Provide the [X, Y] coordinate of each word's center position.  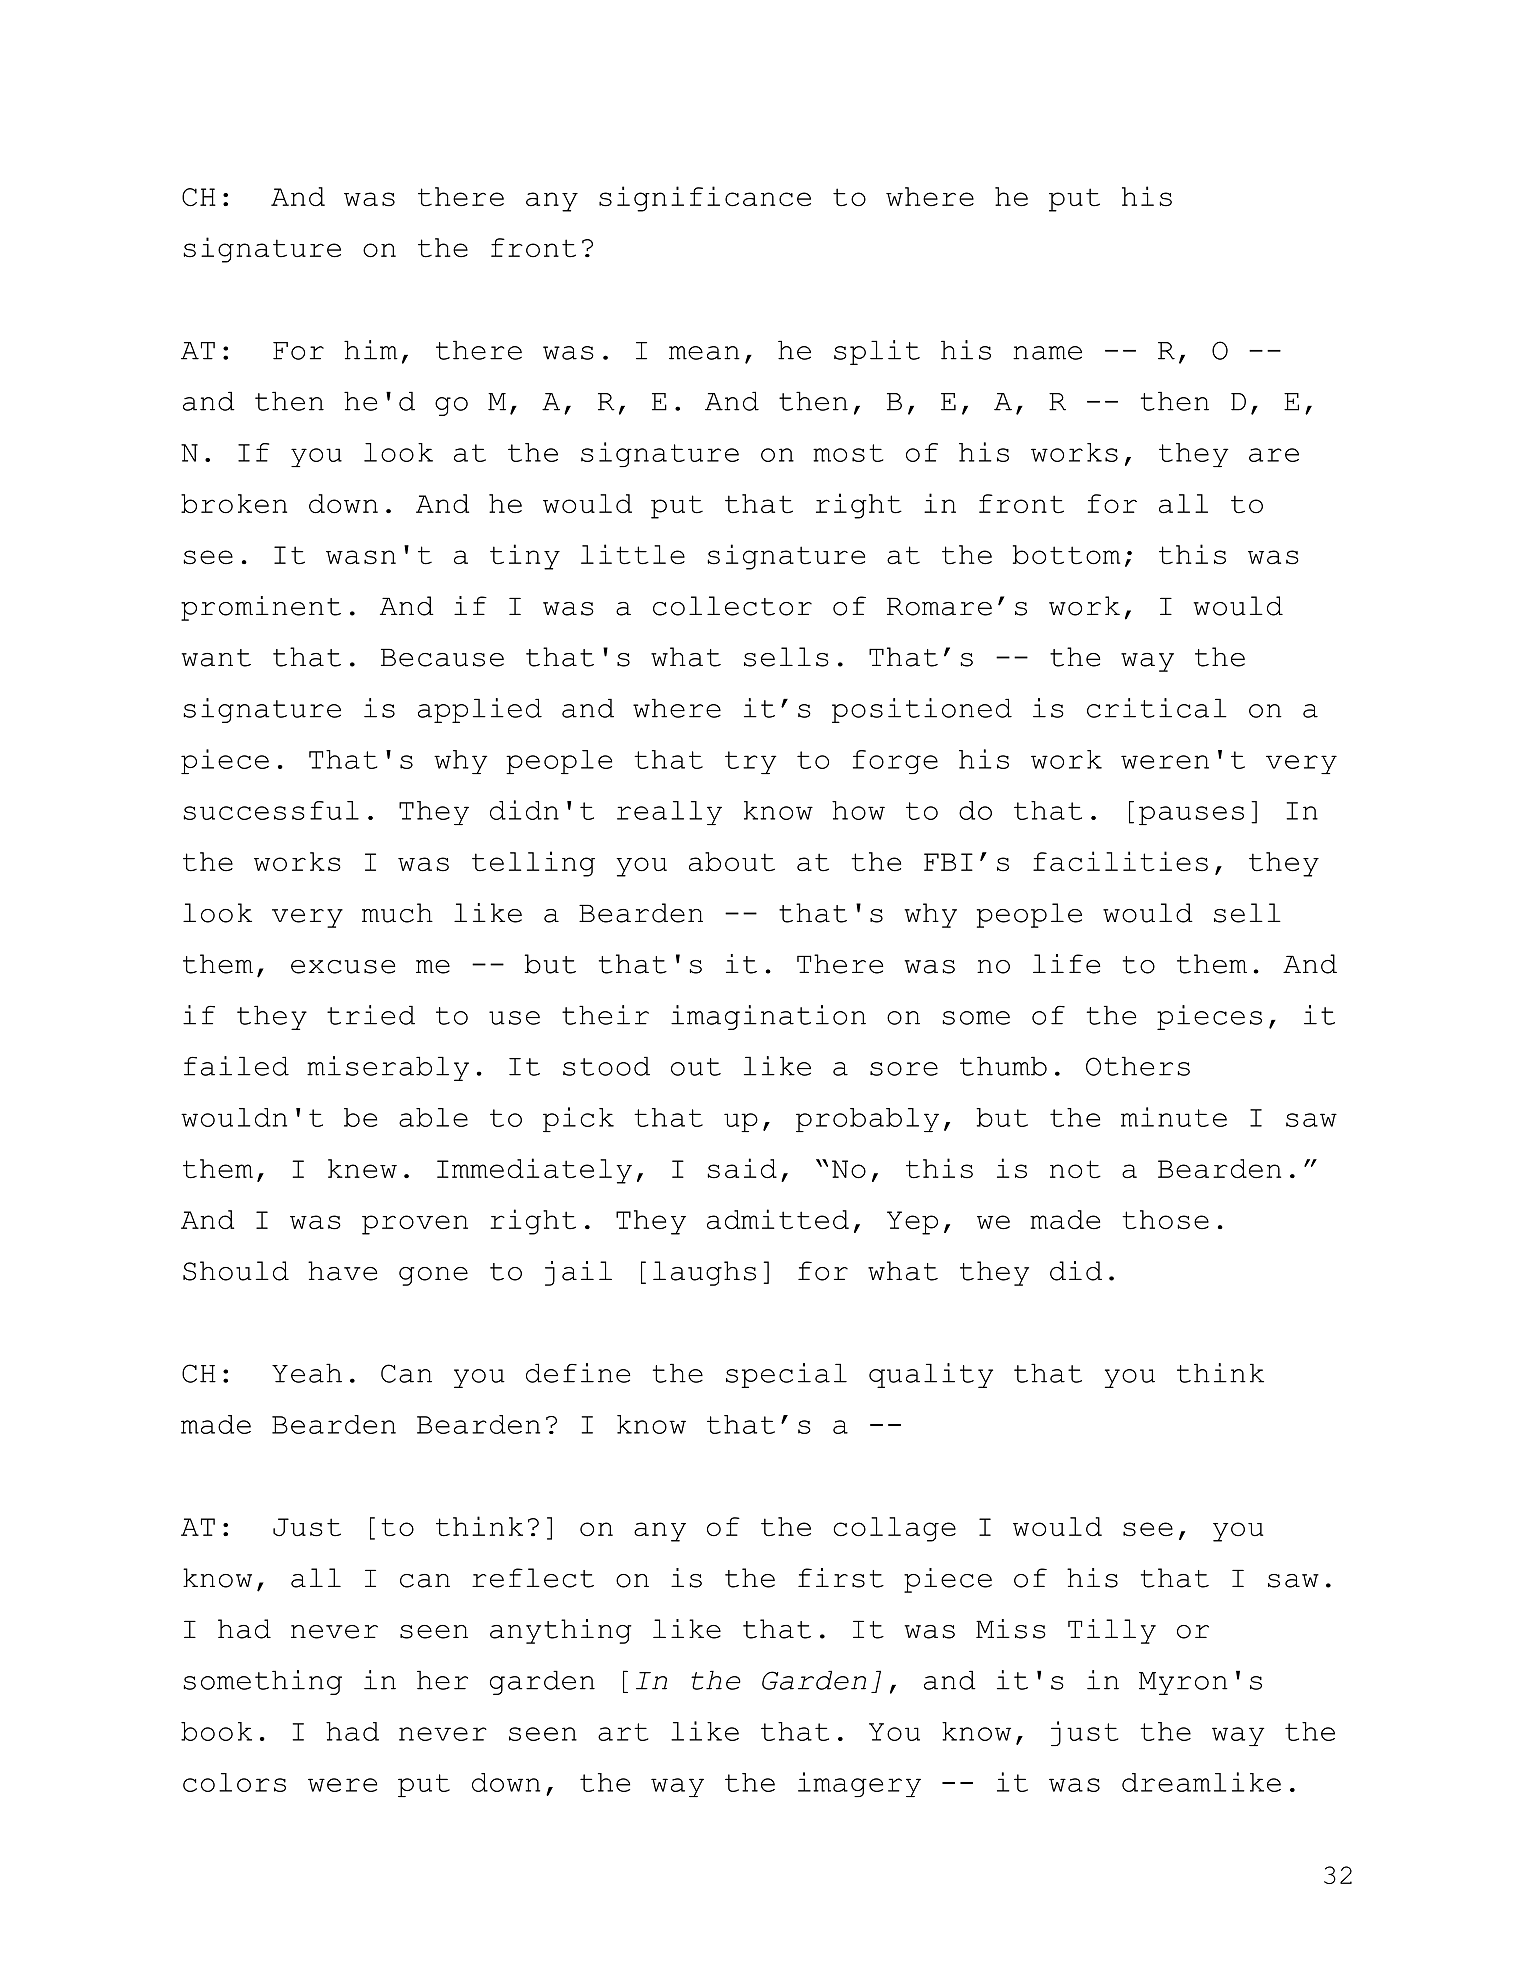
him [371, 350]
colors [234, 1782]
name [1047, 353]
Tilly [1112, 1631]
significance [705, 199]
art [623, 1732]
